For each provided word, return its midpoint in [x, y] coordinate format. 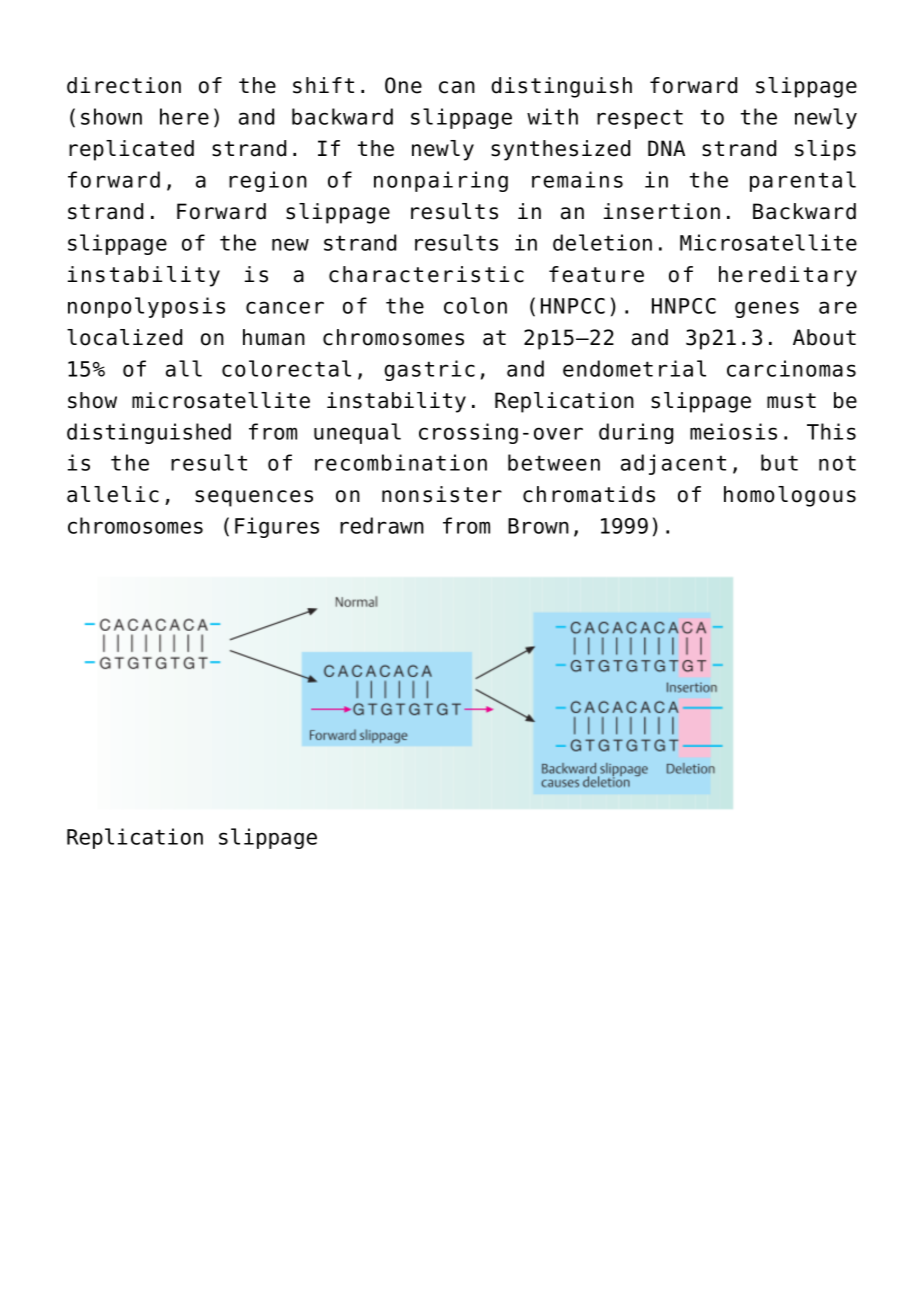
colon [475, 305]
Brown [538, 526]
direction [124, 85]
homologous [790, 496]
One [403, 85]
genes [767, 309]
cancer [285, 307]
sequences [254, 498]
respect [640, 119]
